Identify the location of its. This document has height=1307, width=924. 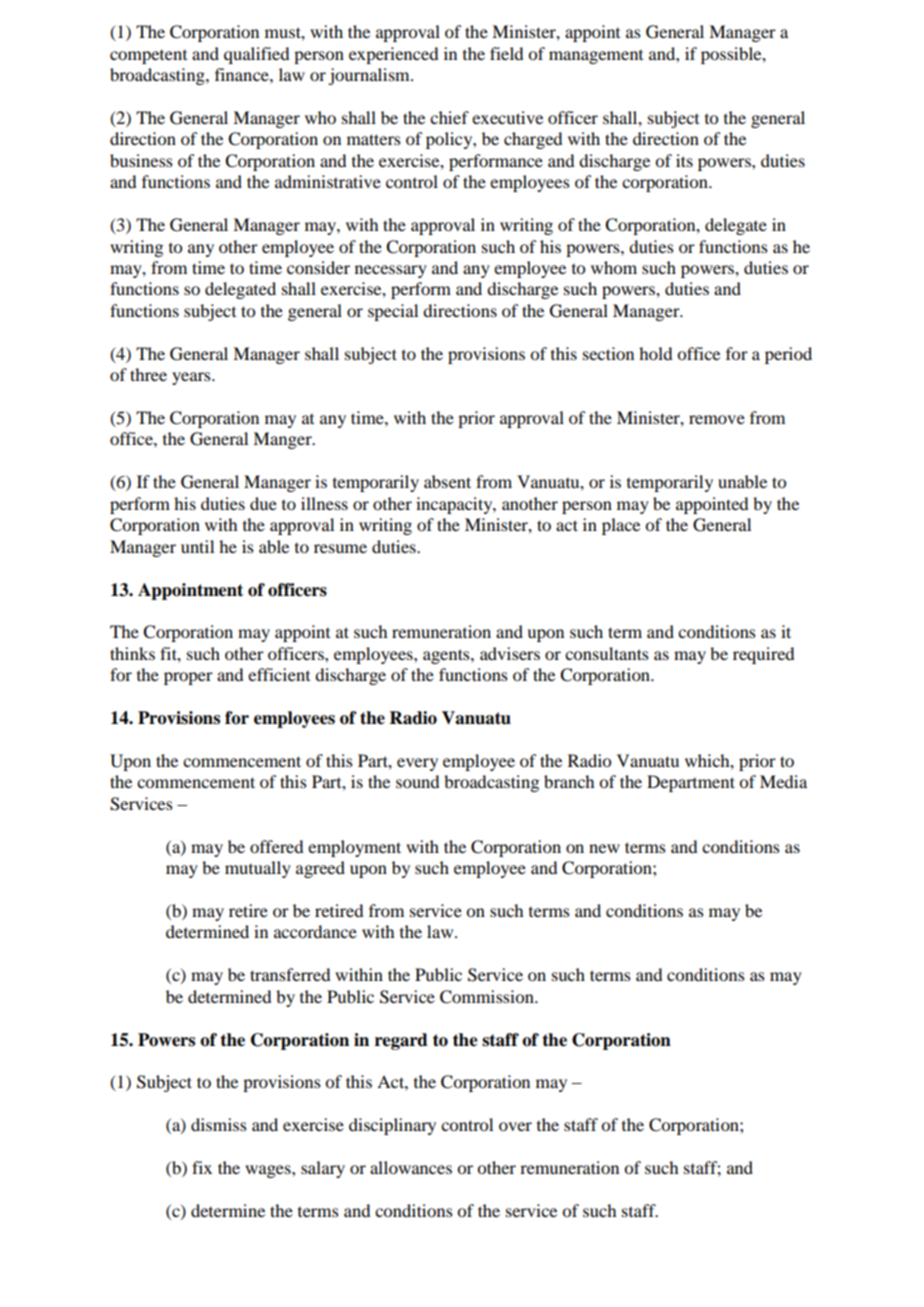
(684, 160).
